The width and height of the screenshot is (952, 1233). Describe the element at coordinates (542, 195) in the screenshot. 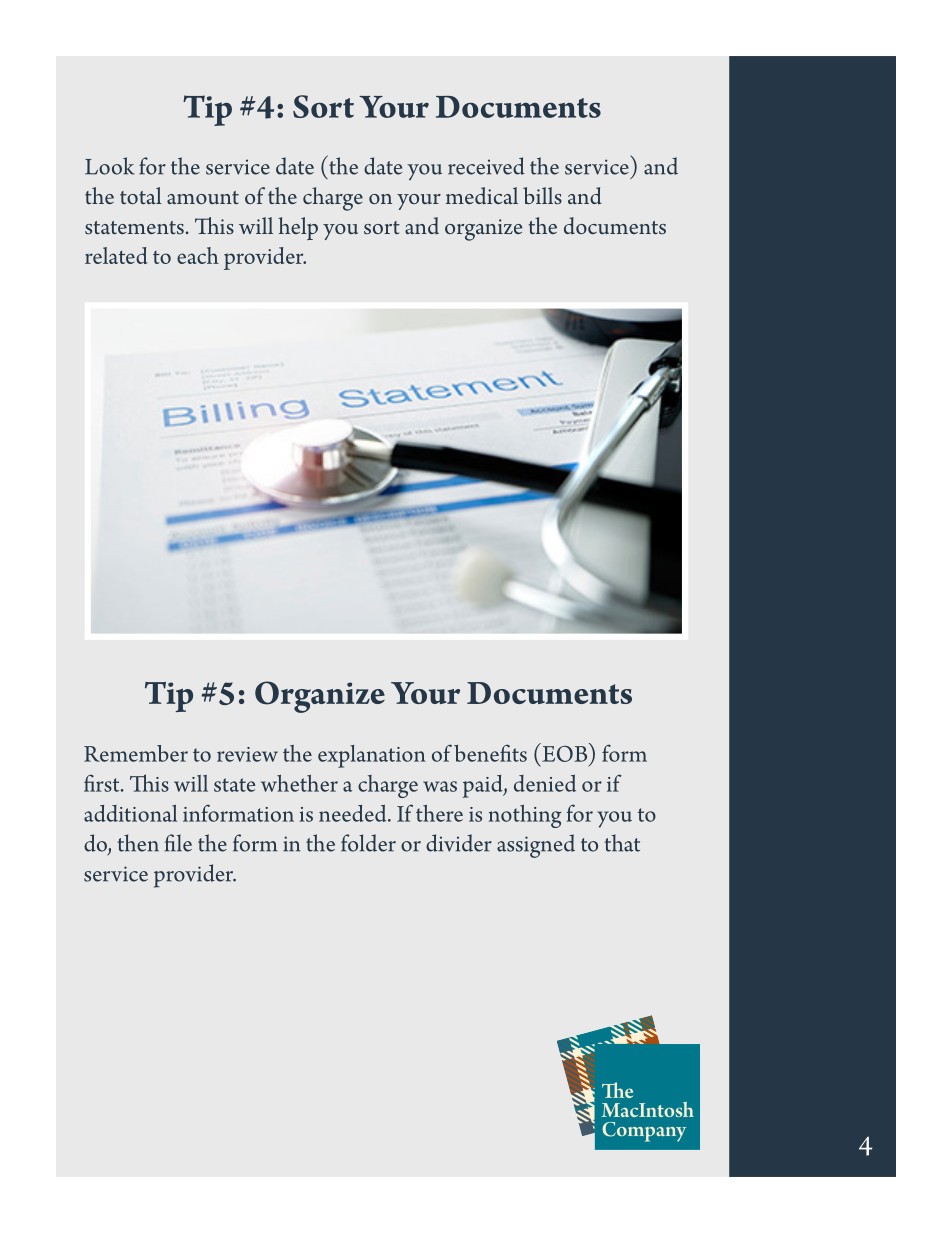

I see `bills` at that location.
